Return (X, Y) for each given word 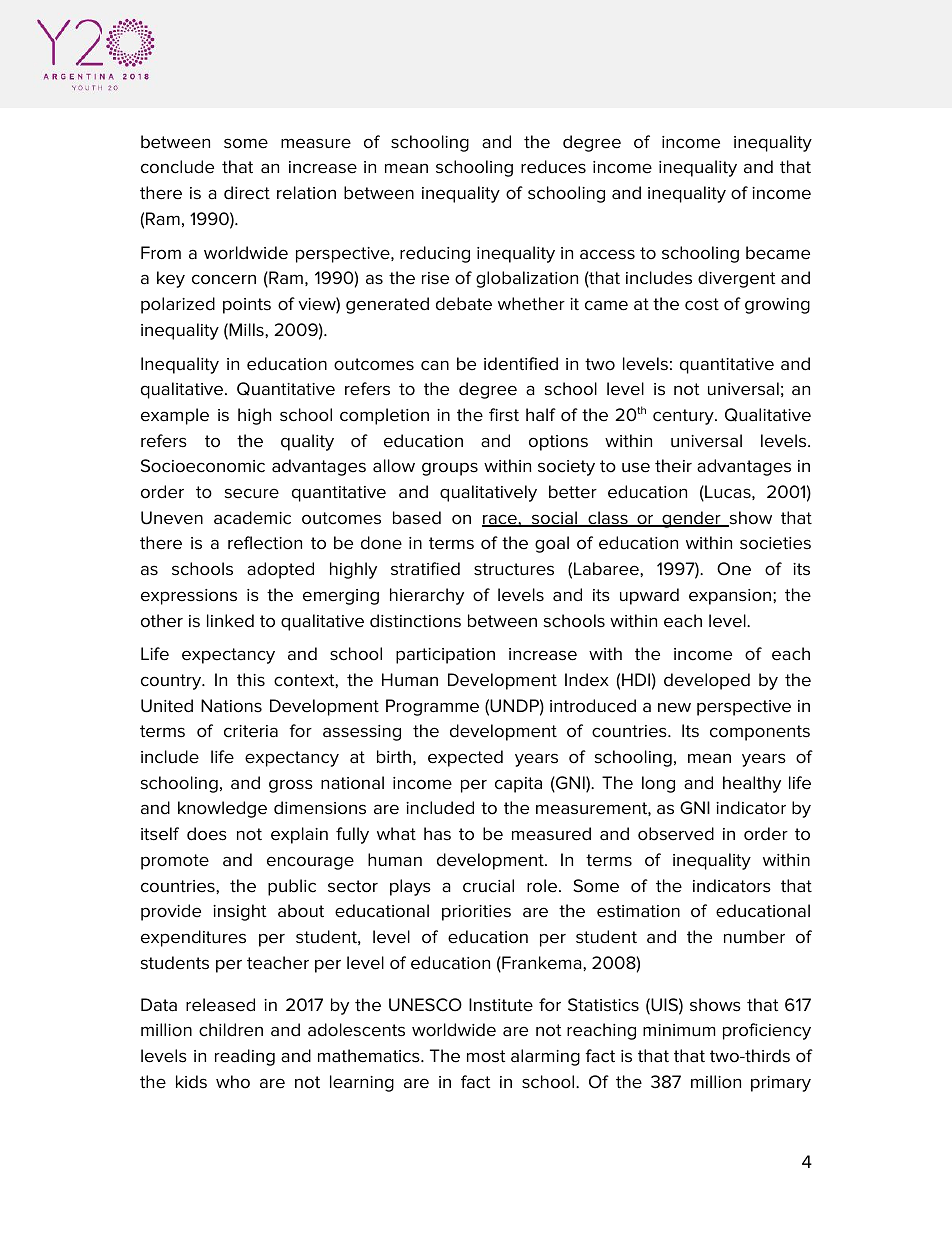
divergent (736, 279)
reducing (435, 254)
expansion (731, 597)
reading (245, 1057)
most (486, 1056)
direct (247, 193)
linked (230, 621)
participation (445, 656)
